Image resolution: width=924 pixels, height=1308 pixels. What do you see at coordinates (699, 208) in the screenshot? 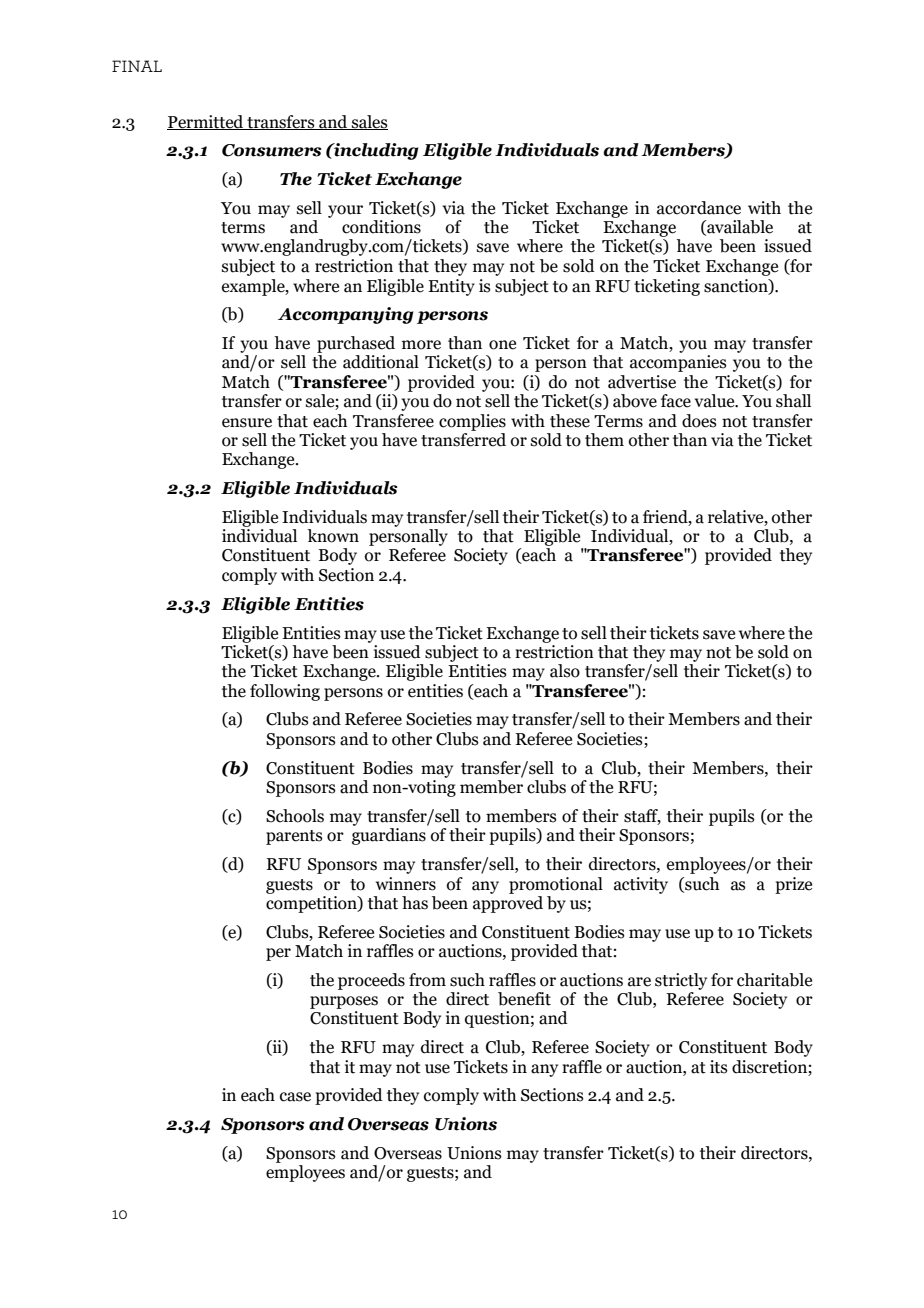
I see `accordance` at bounding box center [699, 208].
